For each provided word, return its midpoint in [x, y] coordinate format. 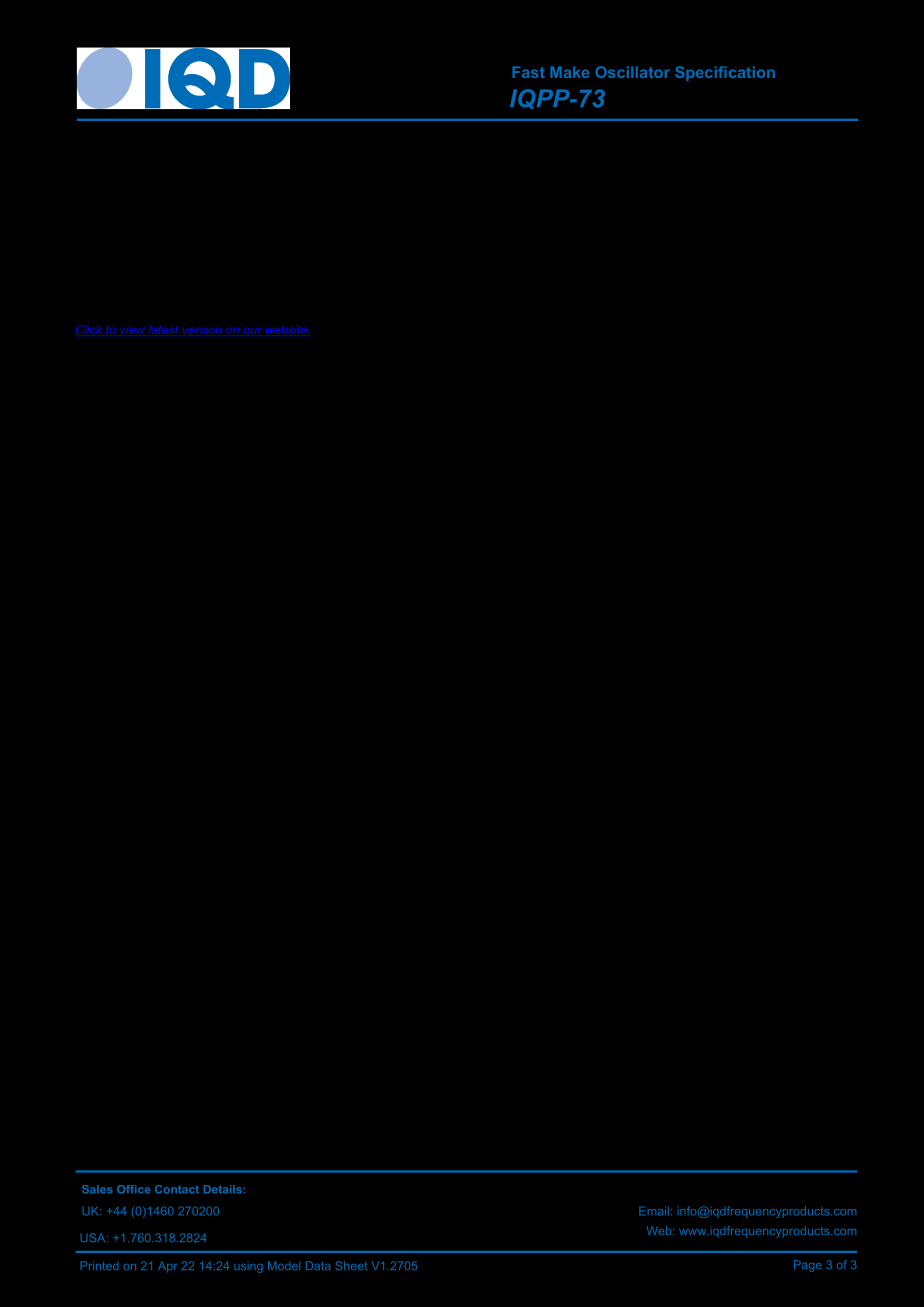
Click [90, 330]
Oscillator [632, 72]
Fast [528, 72]
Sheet [351, 1265]
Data [318, 1265]
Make [569, 72]
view [132, 330]
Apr [167, 1267]
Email [654, 1211]
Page [808, 1266]
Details [223, 1189]
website [287, 330]
